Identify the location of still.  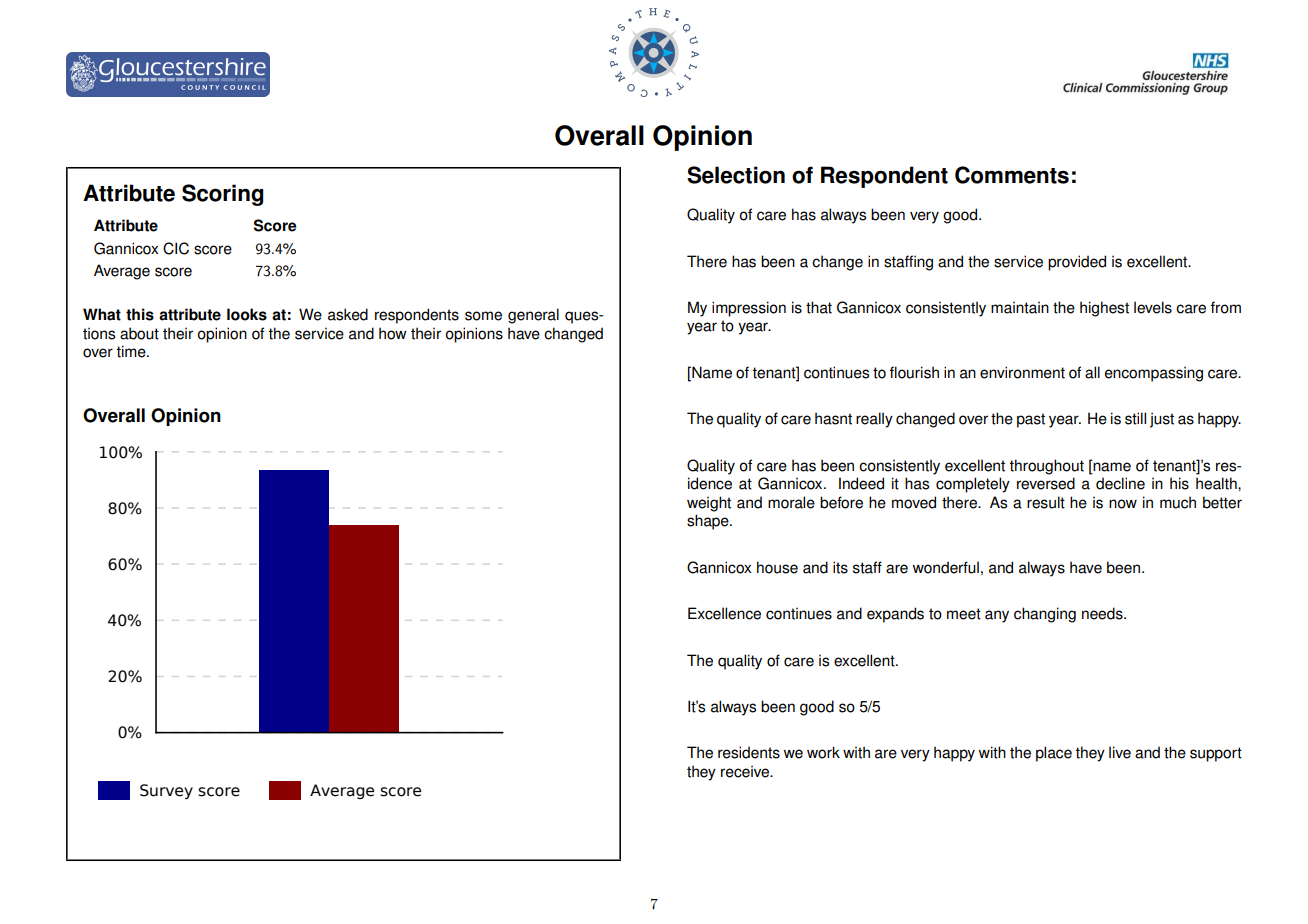
(1135, 418).
